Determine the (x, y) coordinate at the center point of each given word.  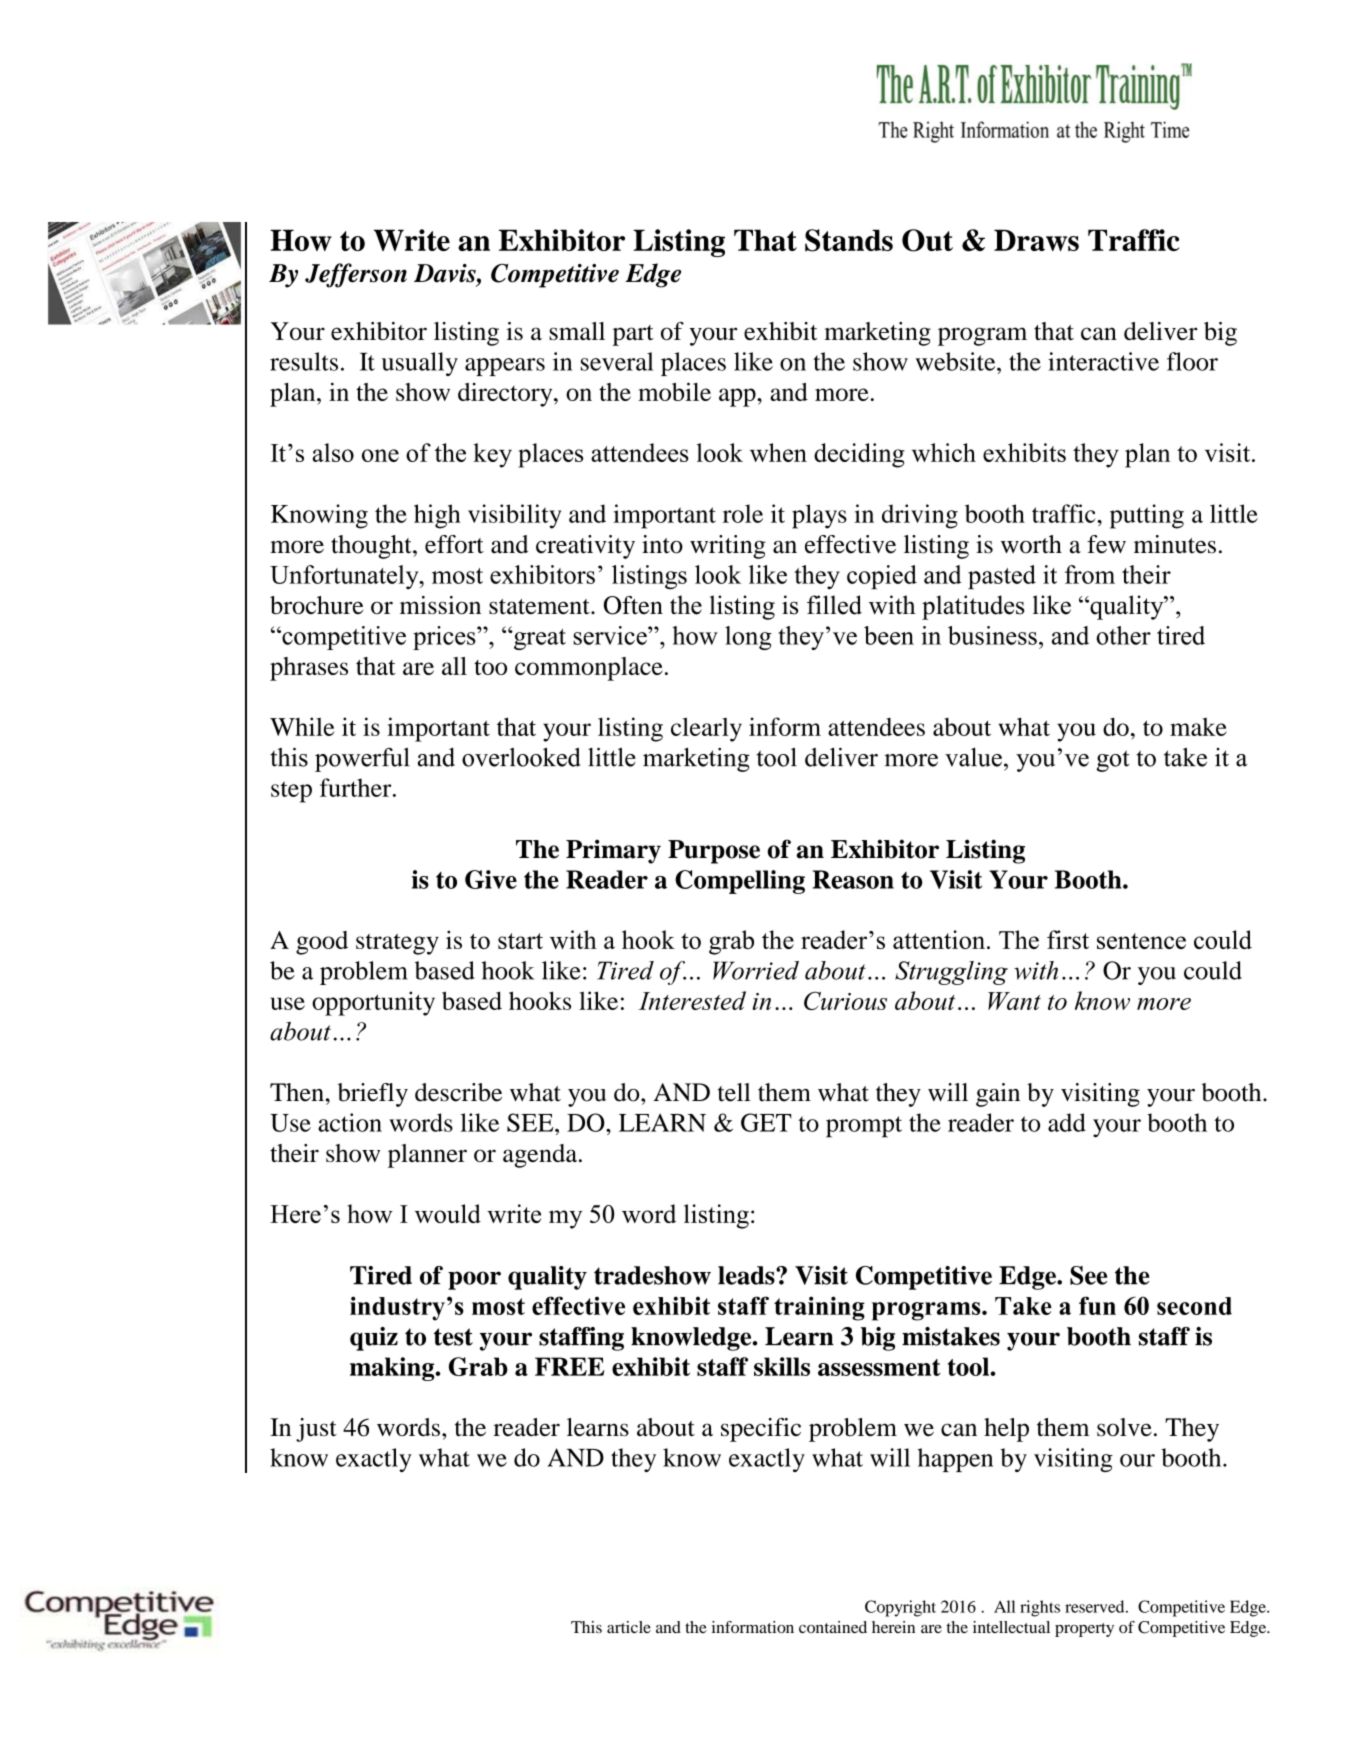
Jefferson (356, 275)
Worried (756, 970)
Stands (849, 240)
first (1068, 939)
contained (833, 1627)
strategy (397, 944)
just (316, 1430)
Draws (1036, 240)
